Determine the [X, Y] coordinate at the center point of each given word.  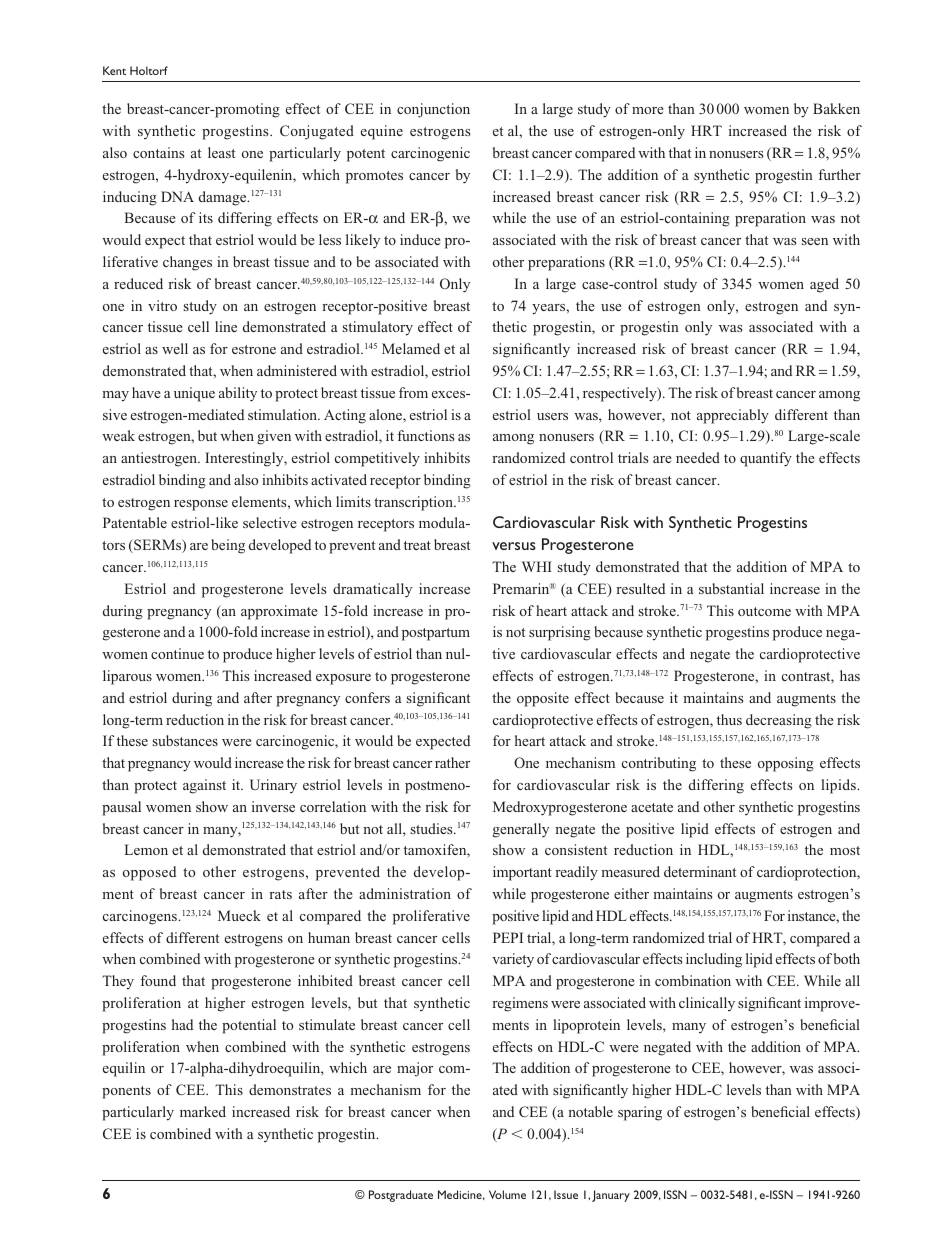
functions [425, 435]
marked [203, 1111]
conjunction [433, 110]
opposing [786, 764]
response [201, 505]
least [221, 152]
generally [521, 830]
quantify [766, 459]
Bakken [836, 108]
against [204, 786]
